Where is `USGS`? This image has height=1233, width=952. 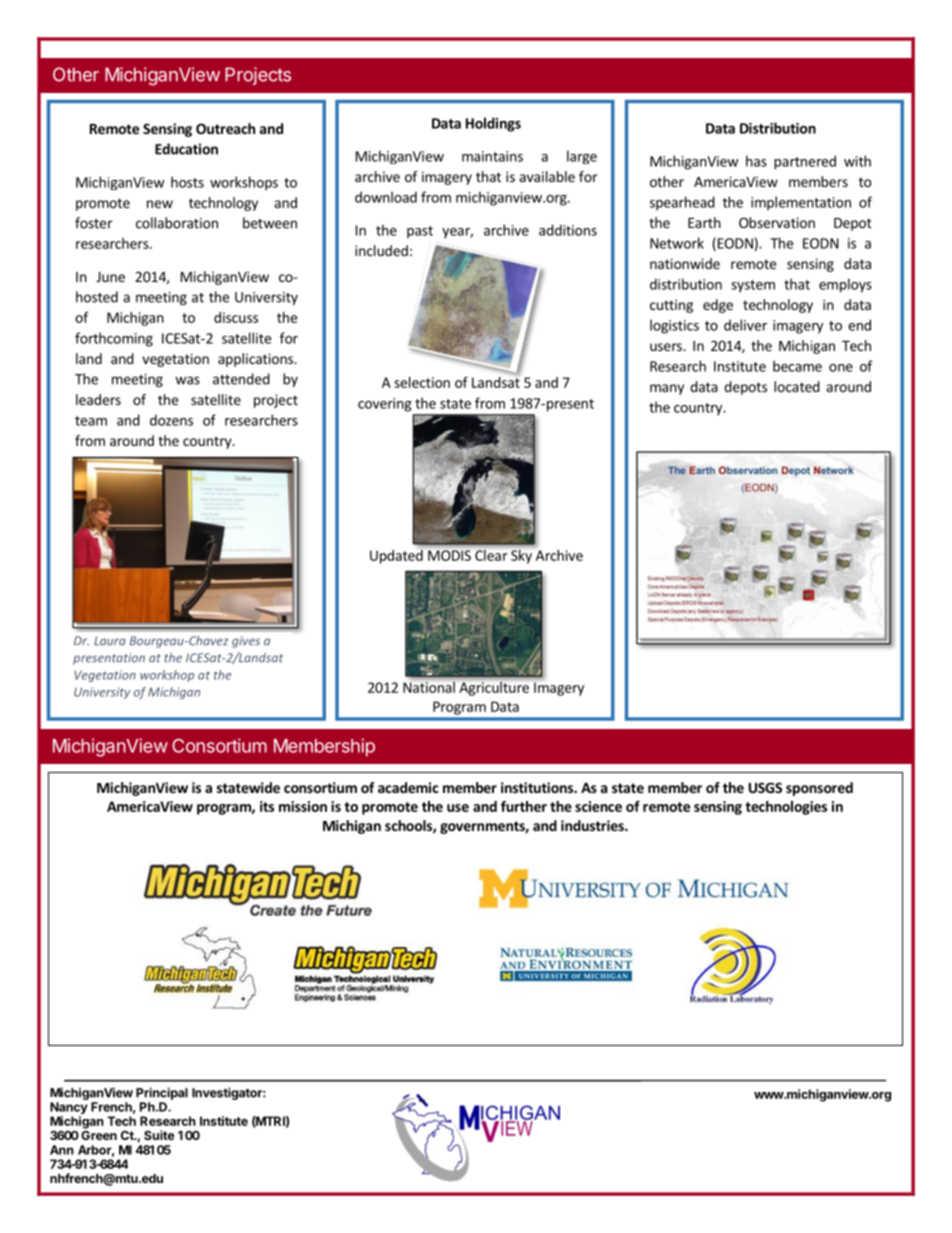
USGS is located at coordinates (765, 787).
